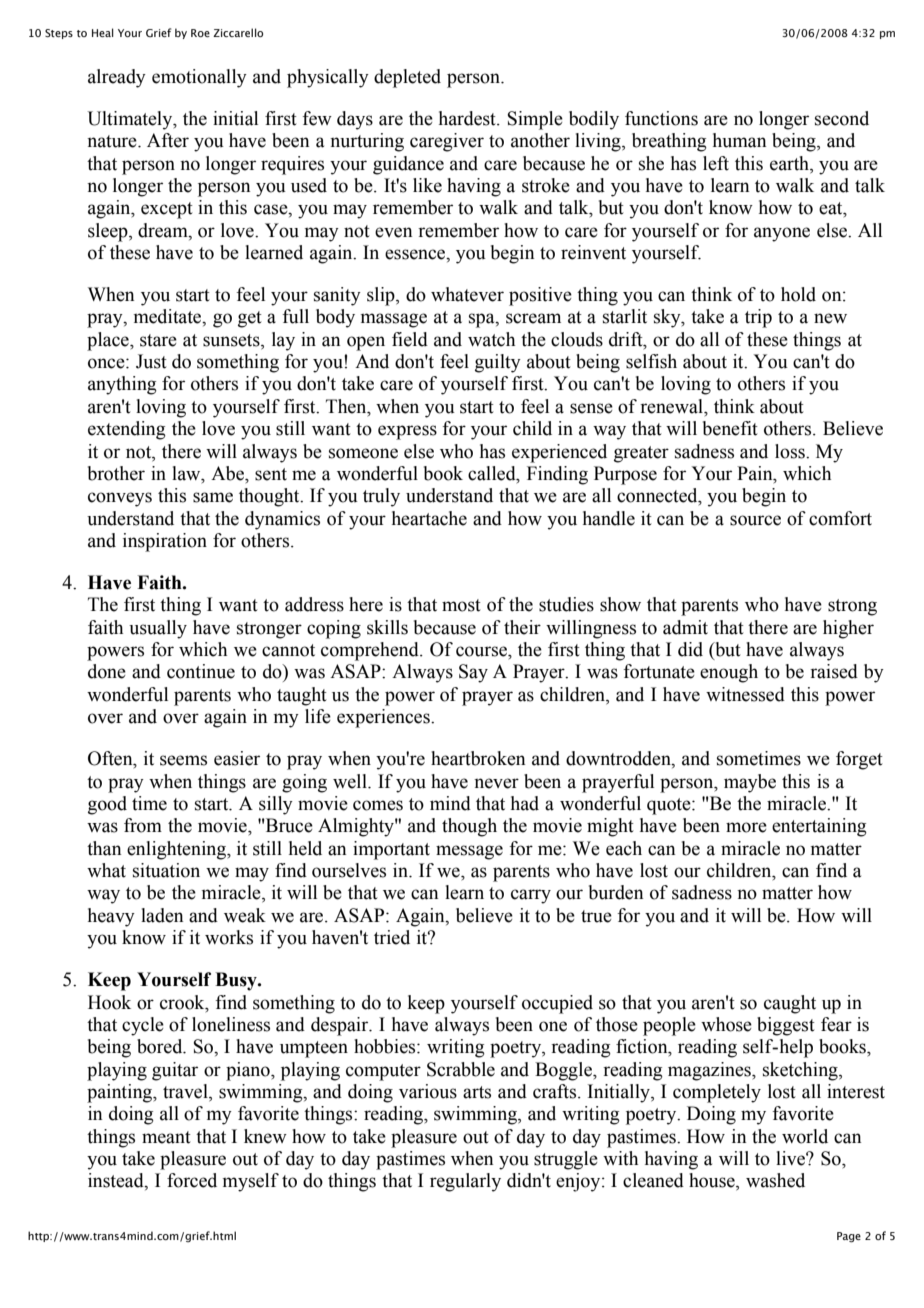  I want to click on forced, so click(192, 1180).
